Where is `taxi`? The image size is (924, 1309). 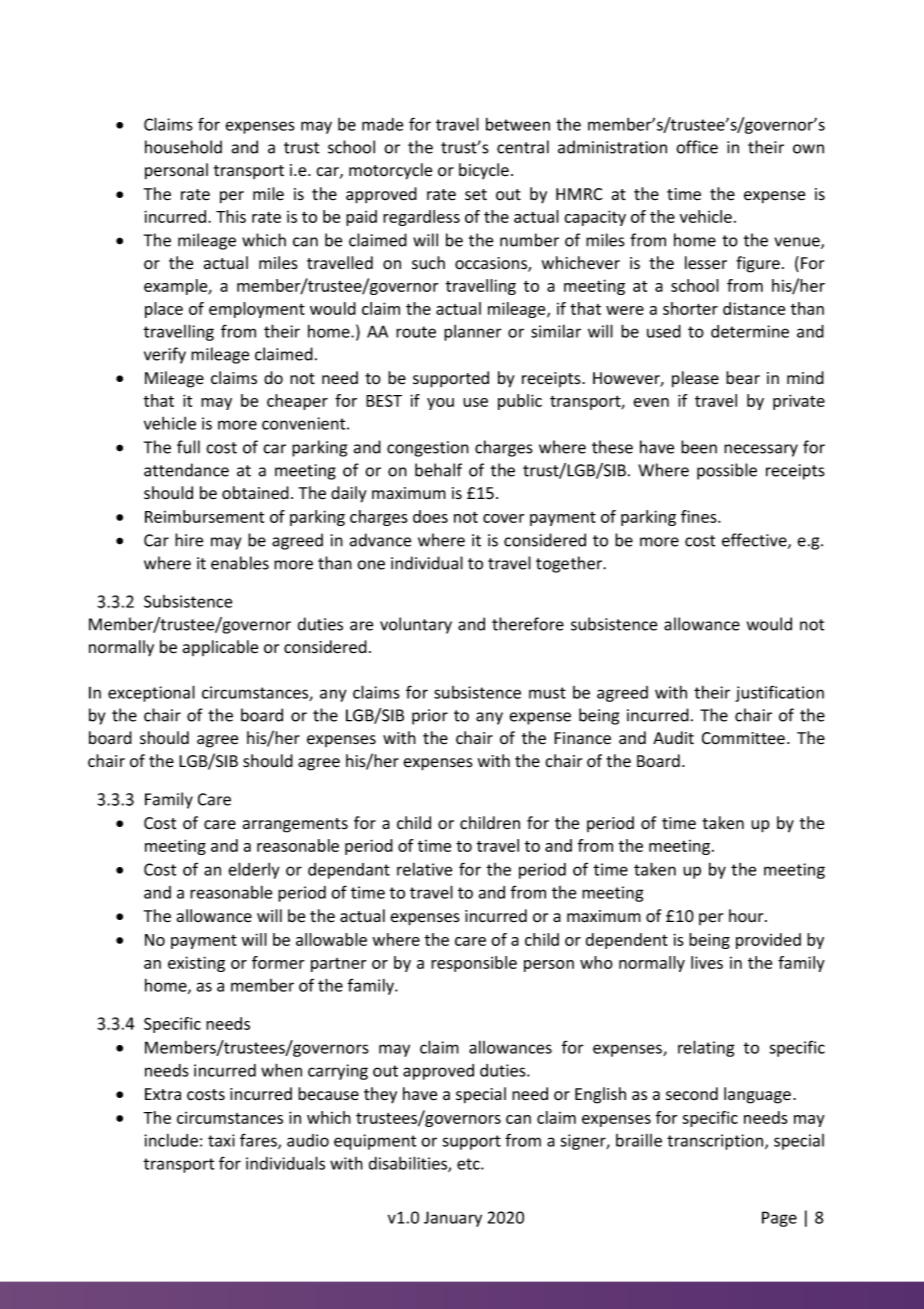
taxi is located at coordinates (221, 1140).
